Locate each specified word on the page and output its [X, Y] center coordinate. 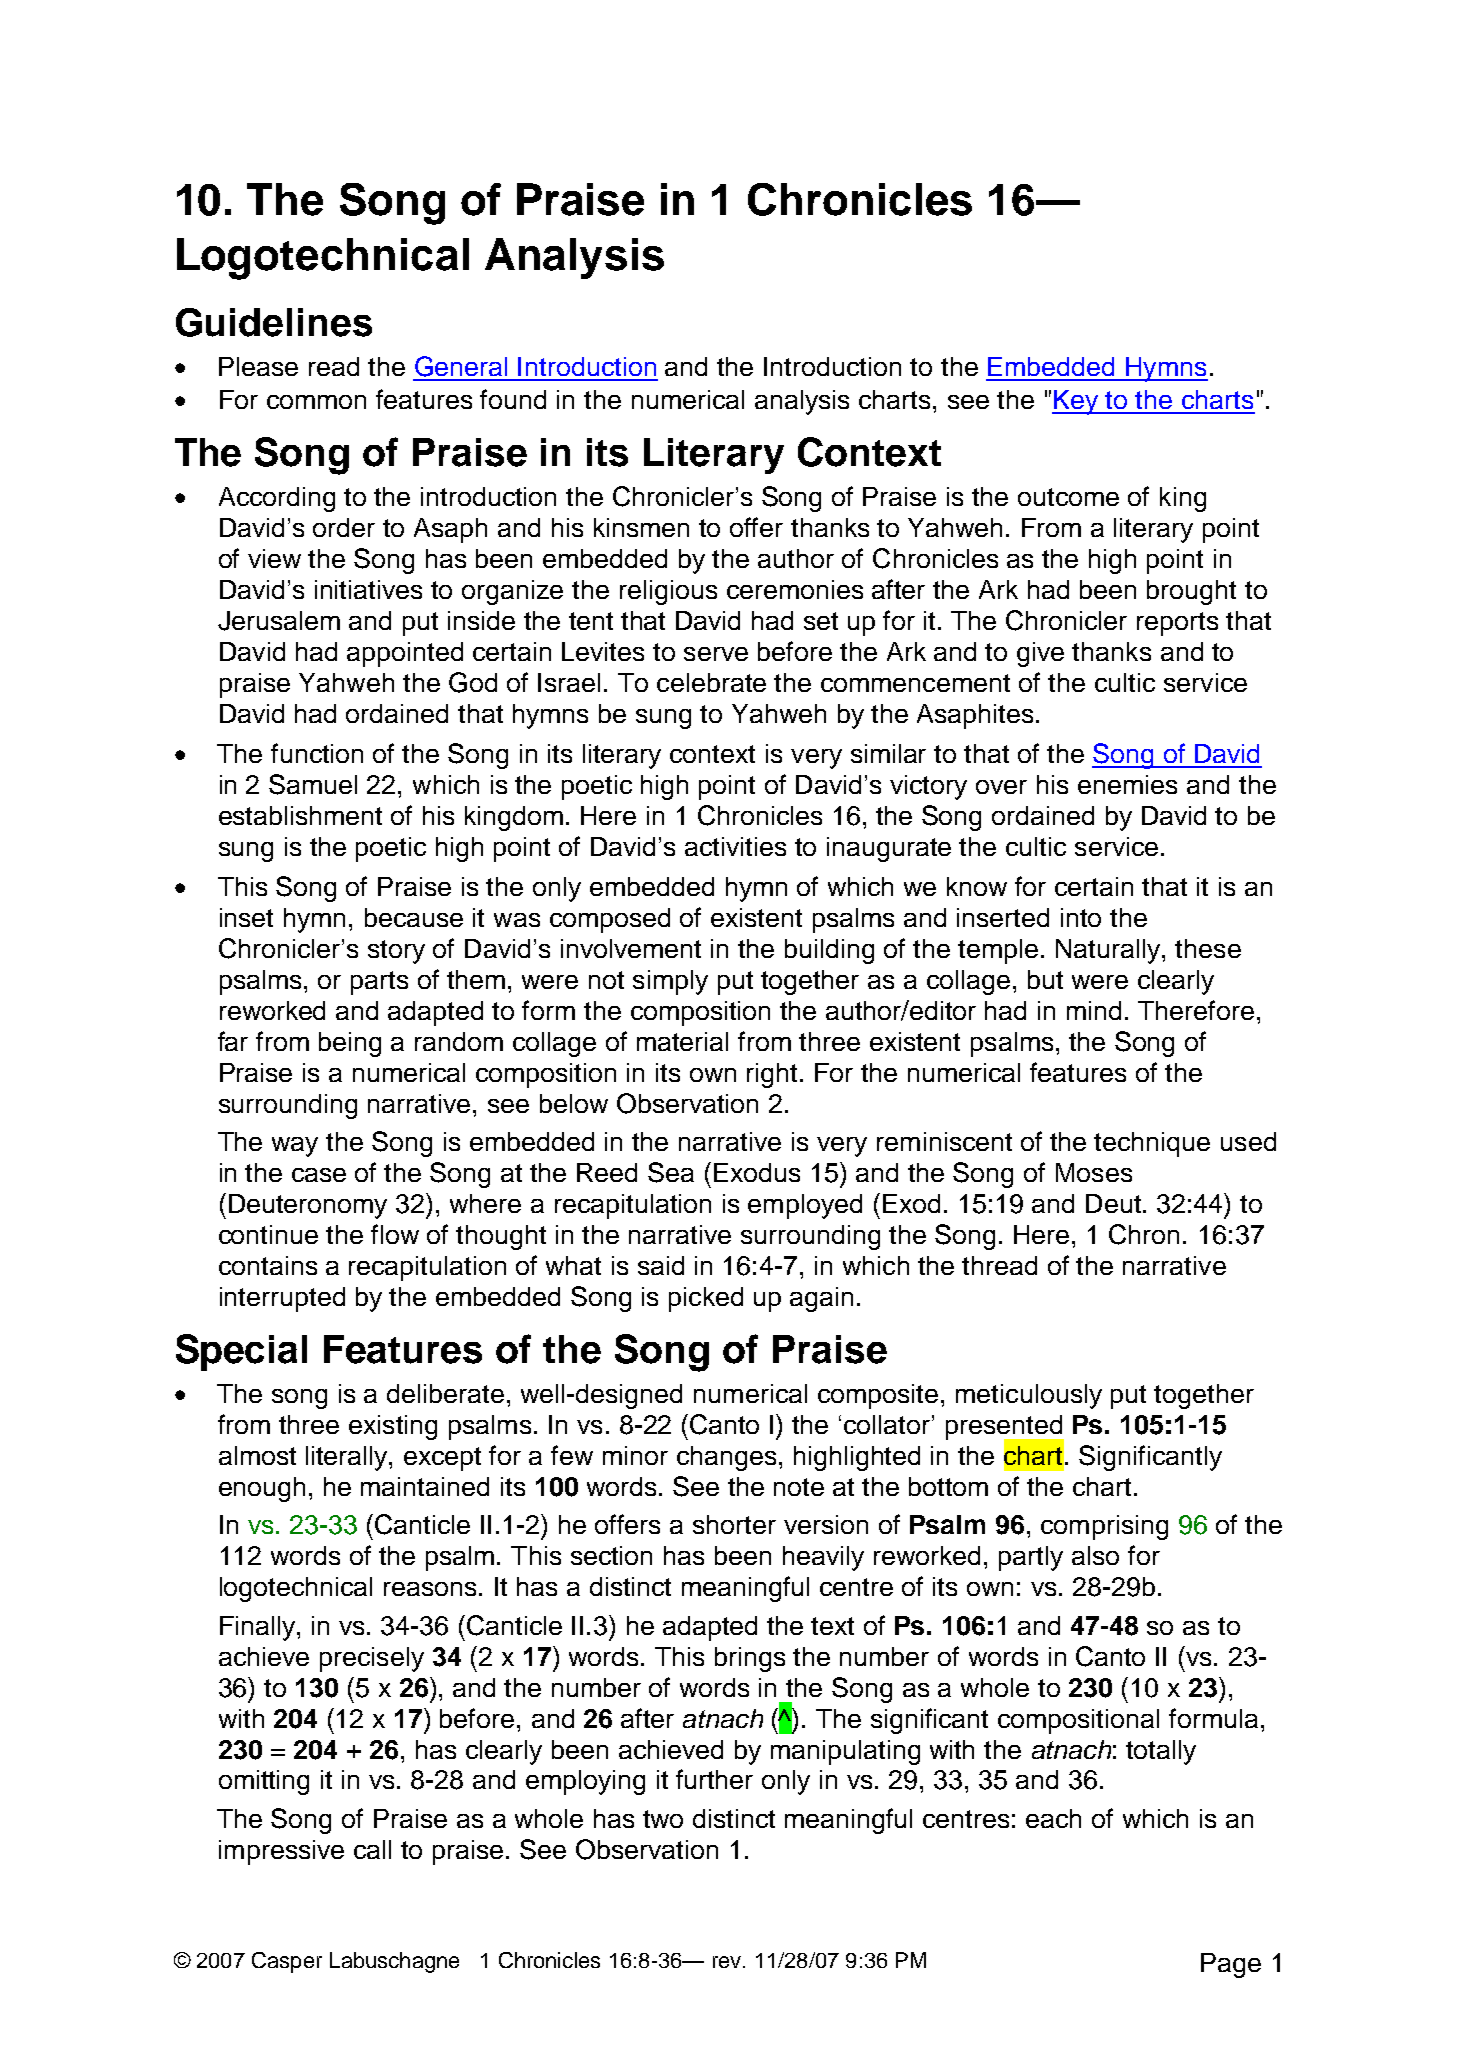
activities [735, 846]
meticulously [1029, 1396]
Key [1076, 402]
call [372, 1849]
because [414, 917]
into [1081, 917]
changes [726, 1458]
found [513, 399]
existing [393, 1427]
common [316, 402]
